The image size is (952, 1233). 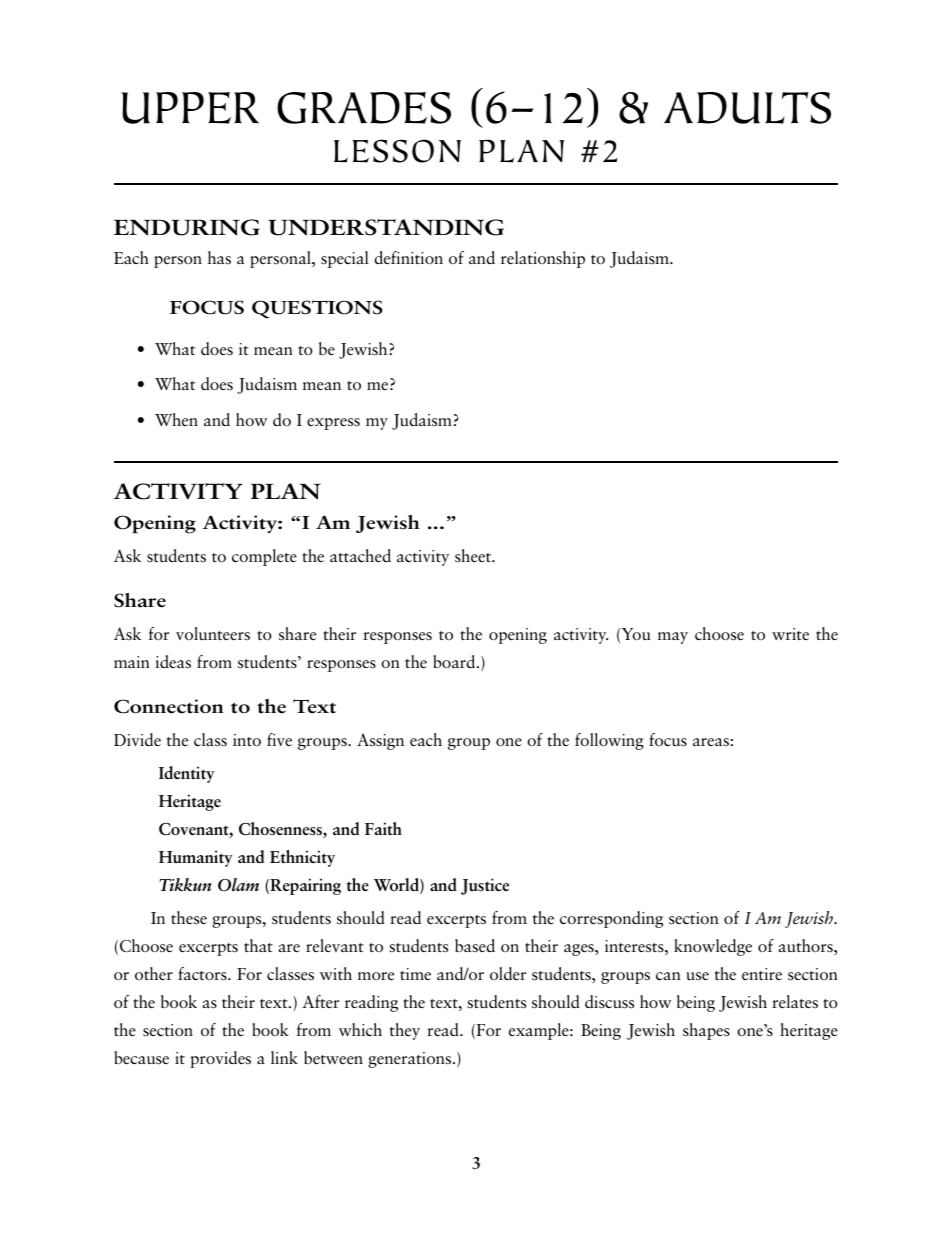 What do you see at coordinates (673, 638) in the screenshot?
I see `may` at bounding box center [673, 638].
